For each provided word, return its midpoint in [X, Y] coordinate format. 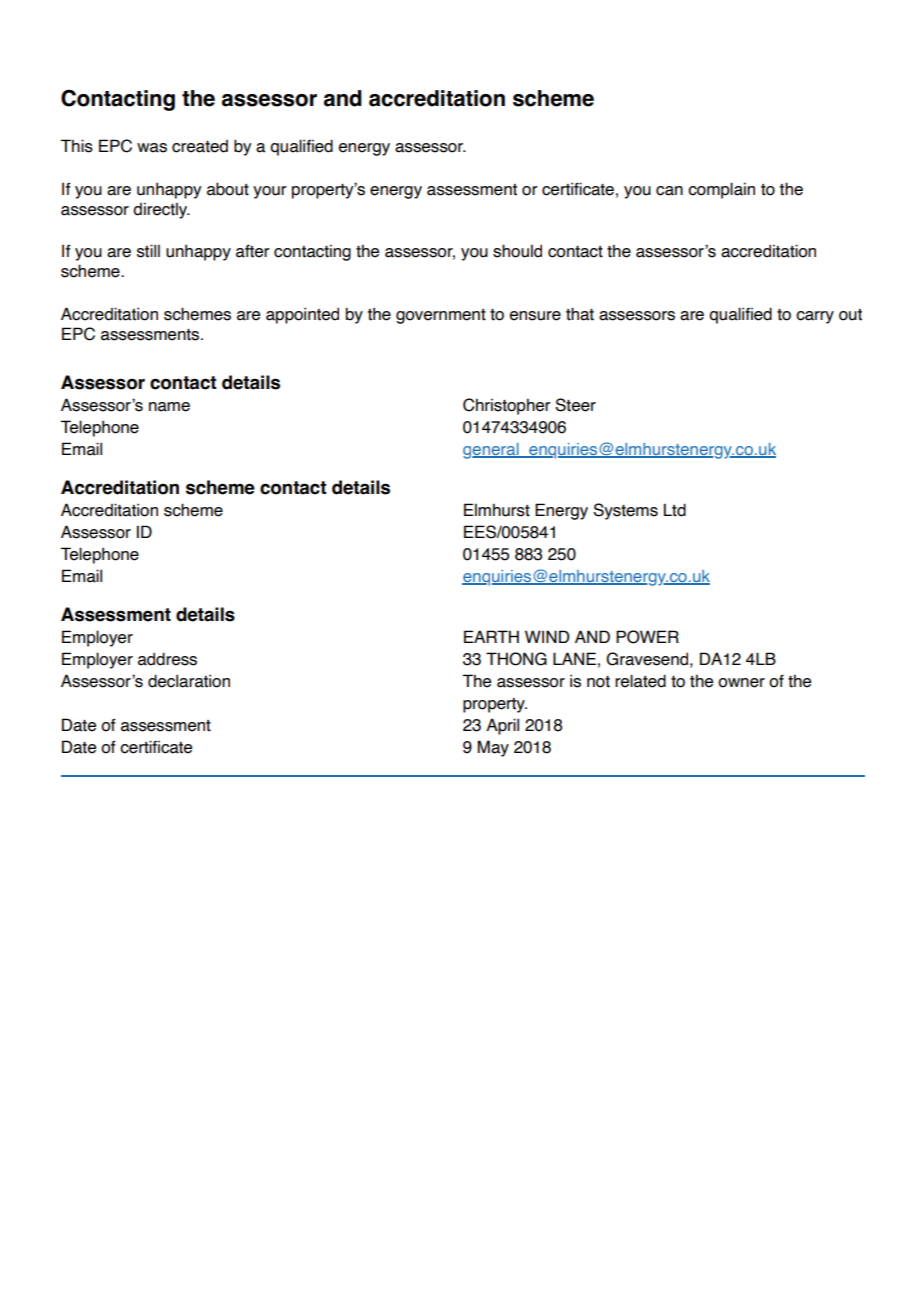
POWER [647, 637]
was [152, 148]
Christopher [507, 406]
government [441, 316]
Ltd [675, 510]
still [148, 251]
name [169, 407]
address [167, 659]
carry [815, 317]
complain [721, 190]
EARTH [491, 636]
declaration [189, 681]
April [502, 726]
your [270, 192]
